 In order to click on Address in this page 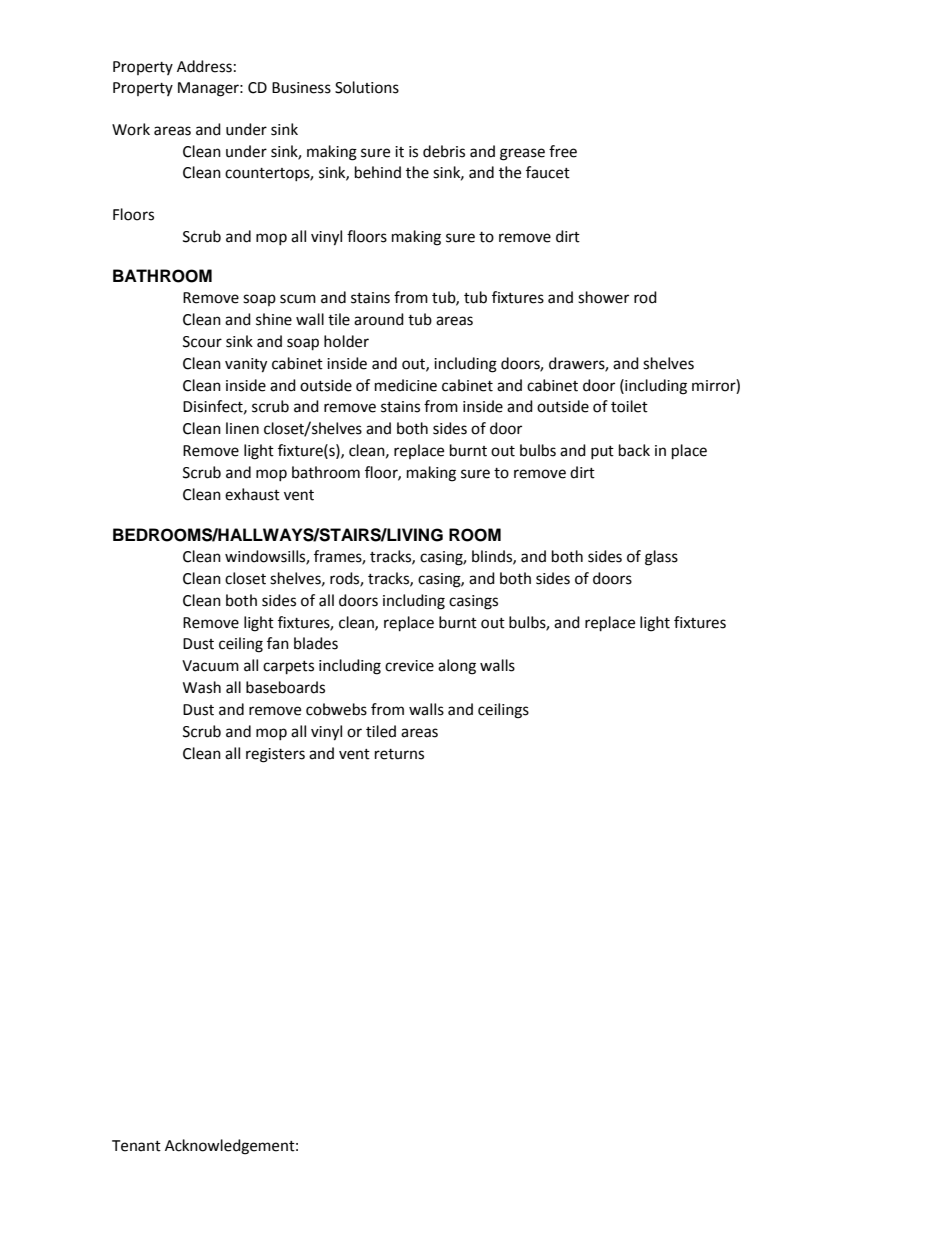, I will do `click(204, 66)`.
